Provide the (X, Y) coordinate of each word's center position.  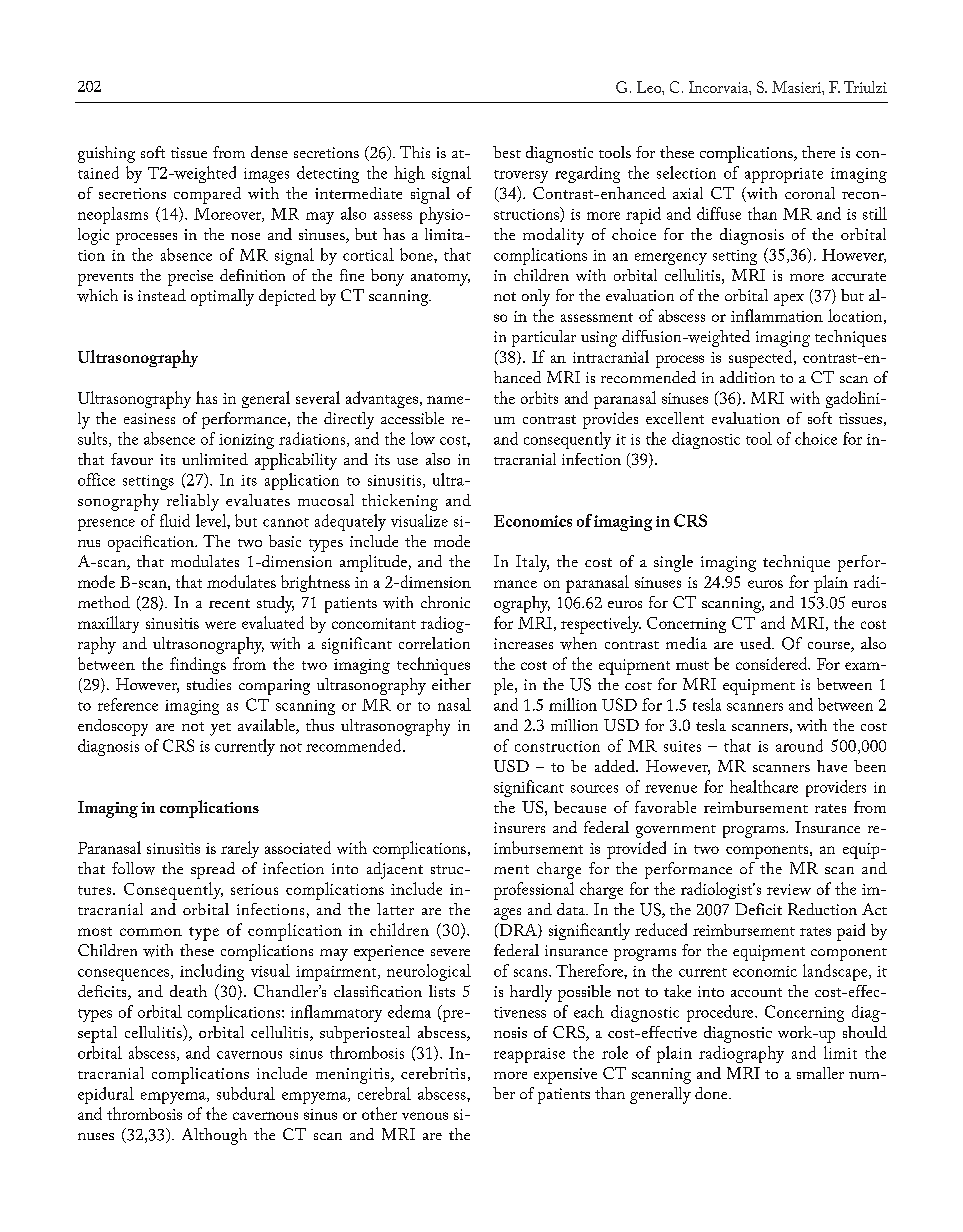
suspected (762, 359)
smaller (820, 1073)
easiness (149, 418)
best (507, 152)
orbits (539, 397)
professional (534, 891)
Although (214, 1136)
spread (213, 870)
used (756, 643)
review (789, 889)
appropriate (784, 175)
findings (198, 665)
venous (425, 1116)
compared (207, 195)
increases (523, 643)
